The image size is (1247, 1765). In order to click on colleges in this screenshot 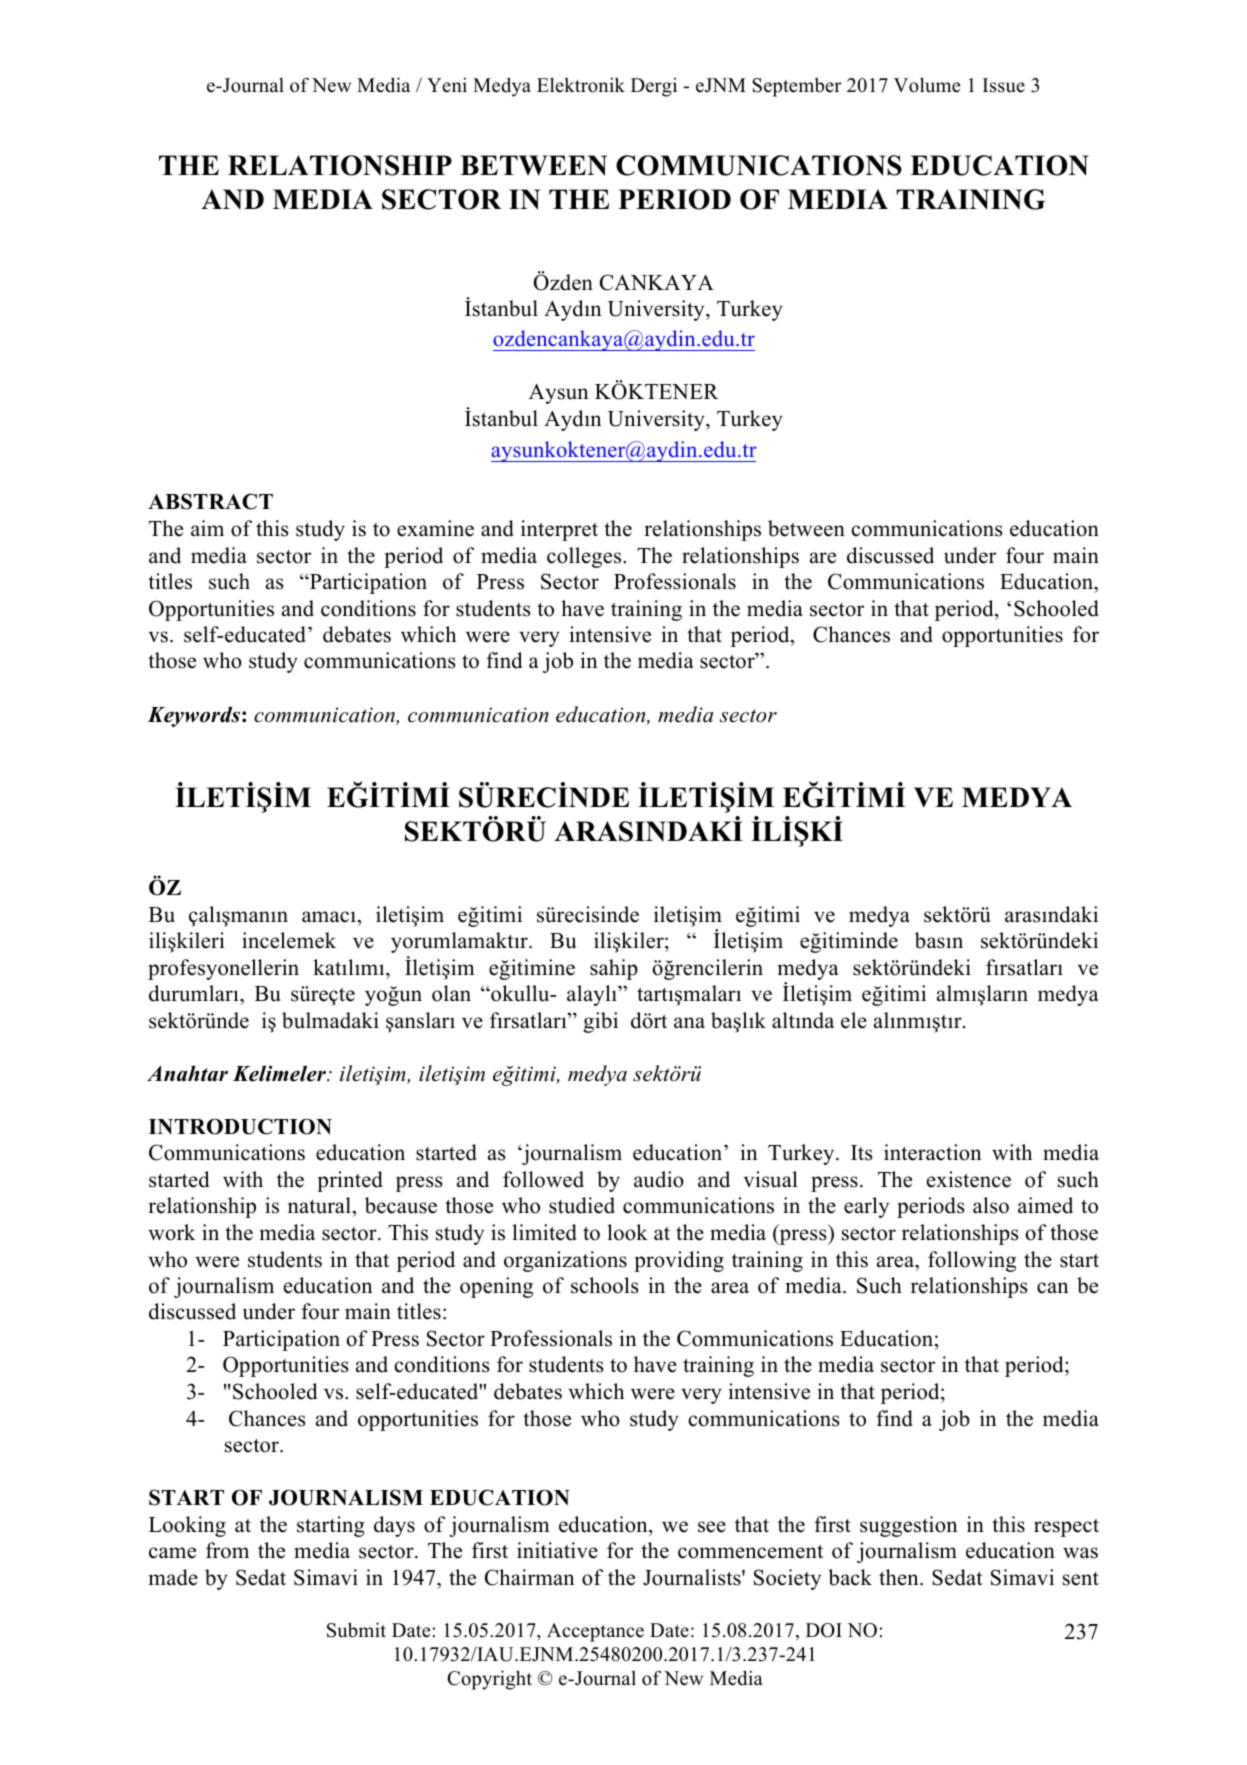, I will do `click(585, 557)`.
